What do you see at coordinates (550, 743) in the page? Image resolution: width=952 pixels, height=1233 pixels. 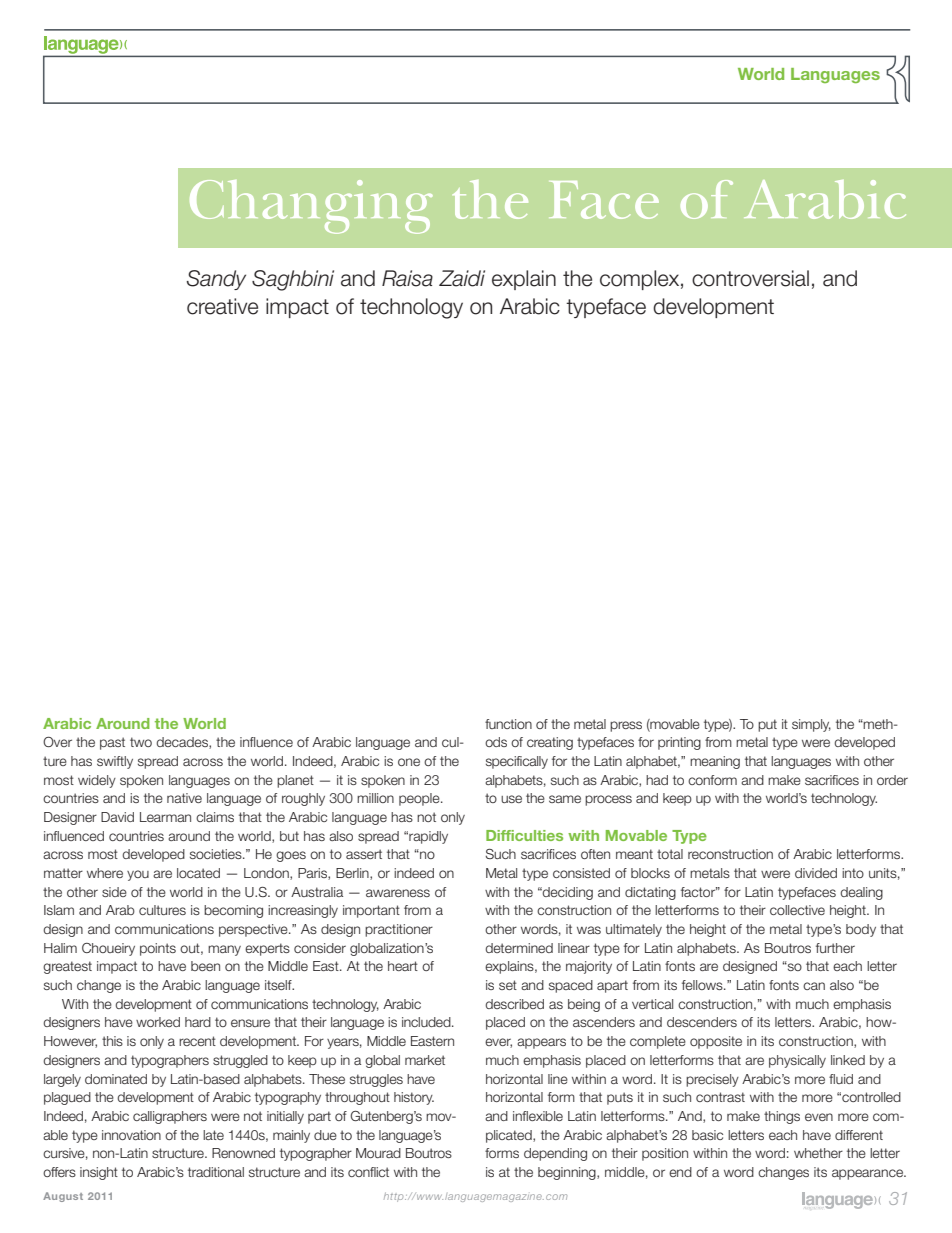 I see `creating` at bounding box center [550, 743].
